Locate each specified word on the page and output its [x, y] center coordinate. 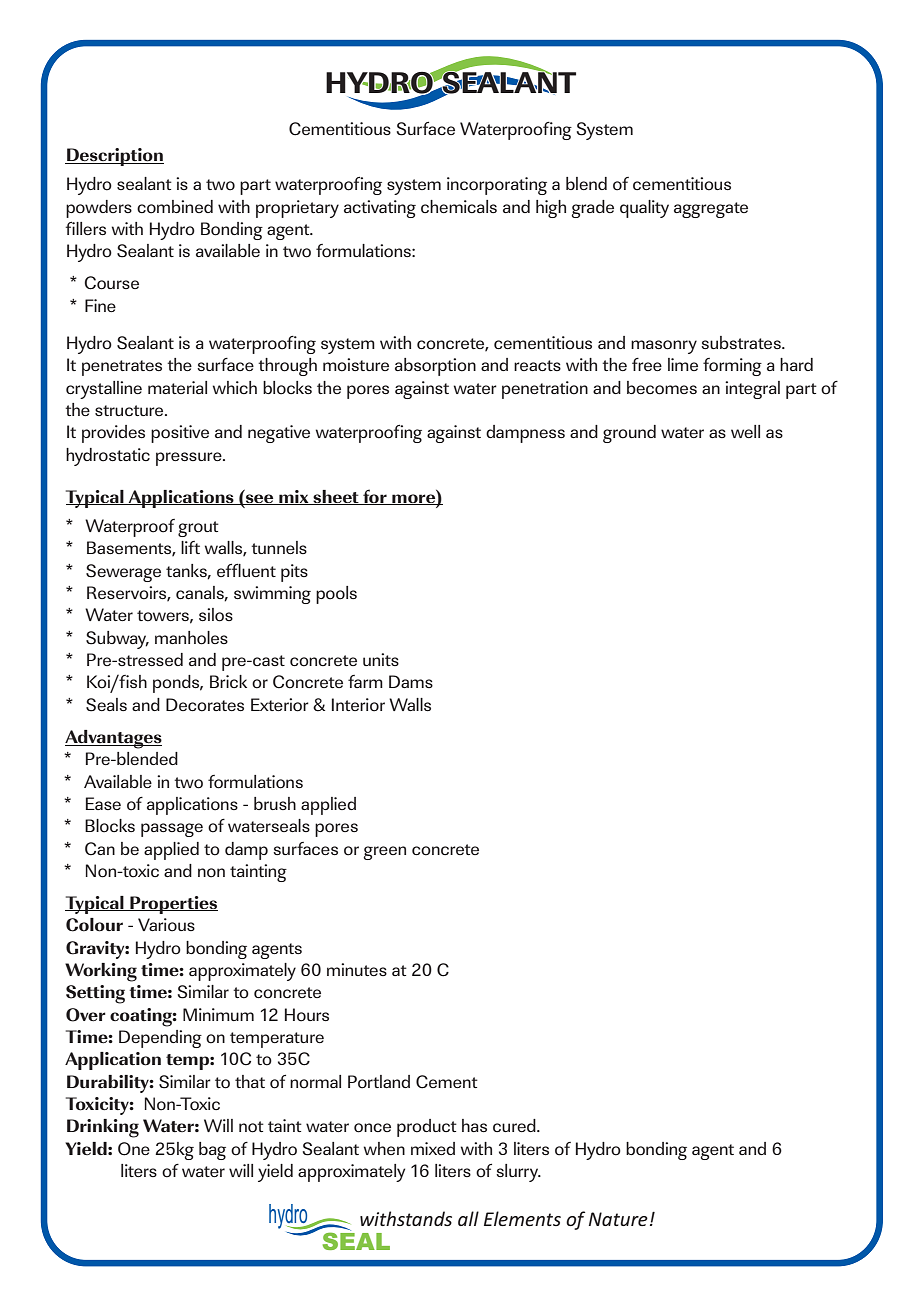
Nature [618, 1219]
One [134, 1149]
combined [175, 207]
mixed [433, 1148]
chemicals [459, 206]
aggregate [711, 210]
